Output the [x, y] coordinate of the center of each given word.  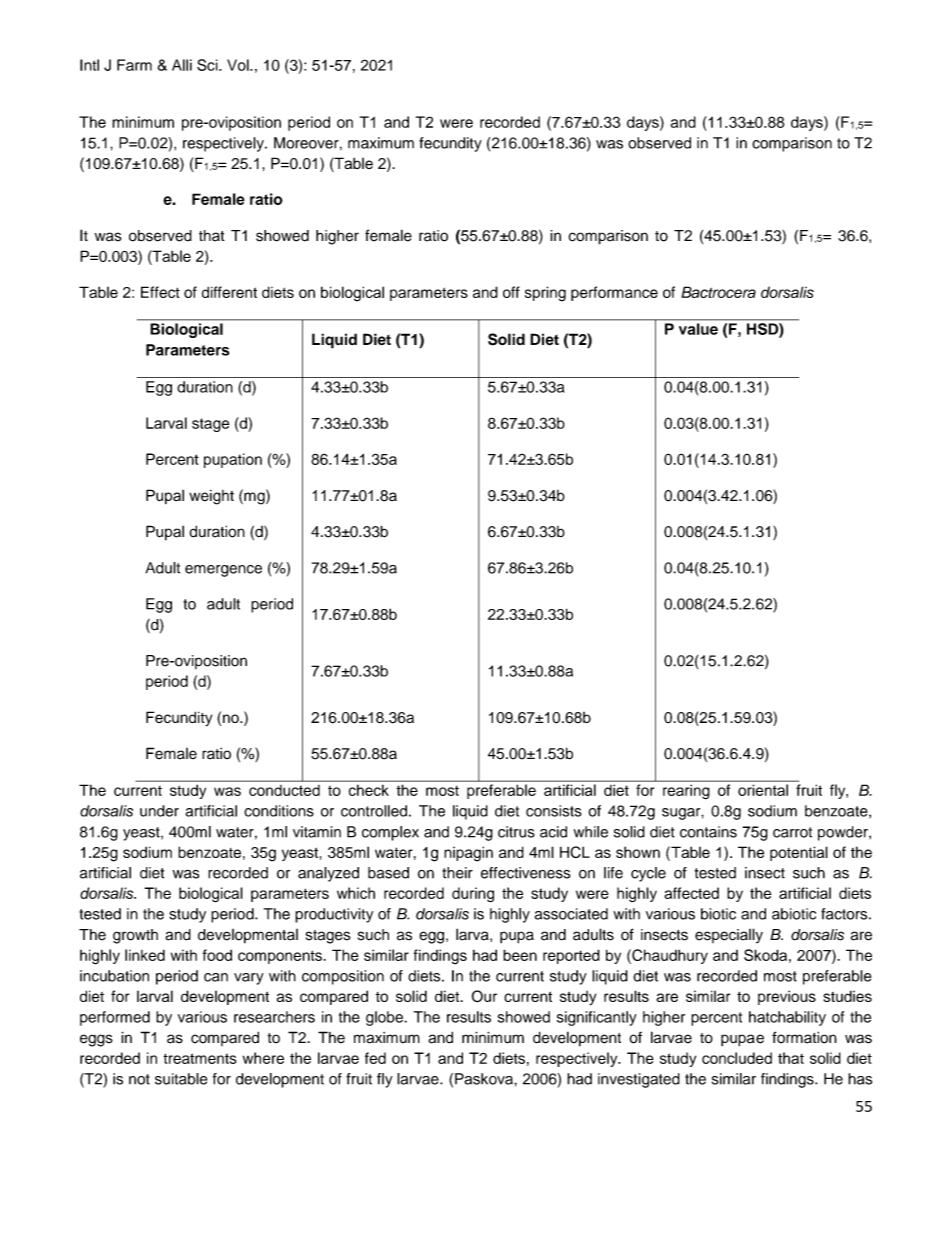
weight [211, 497]
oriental [763, 790]
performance [614, 293]
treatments [200, 1058]
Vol [239, 65]
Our [484, 996]
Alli [182, 65]
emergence [223, 571]
